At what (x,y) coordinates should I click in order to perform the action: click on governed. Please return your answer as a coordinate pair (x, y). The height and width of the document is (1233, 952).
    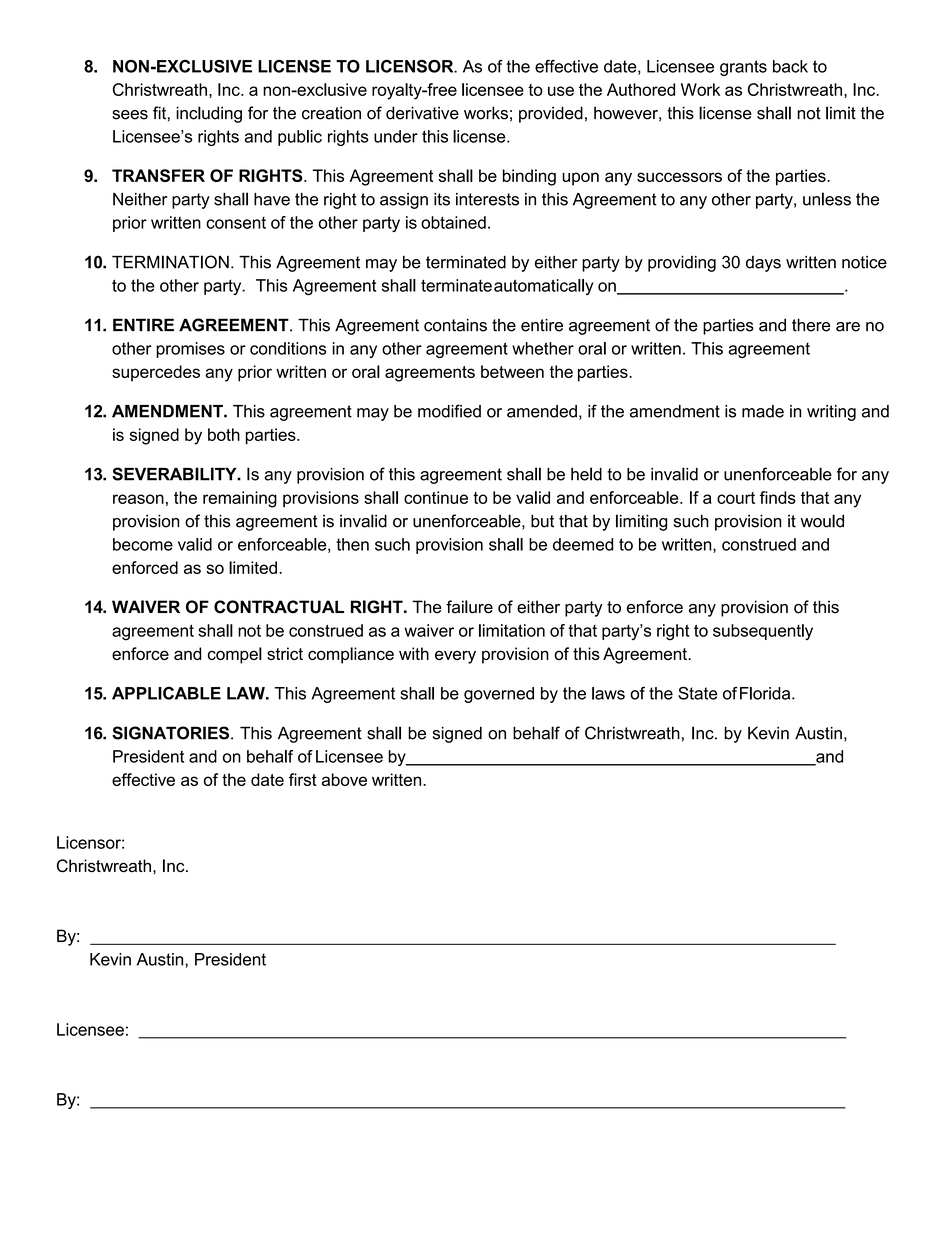
    Looking at the image, I should click on (499, 695).
